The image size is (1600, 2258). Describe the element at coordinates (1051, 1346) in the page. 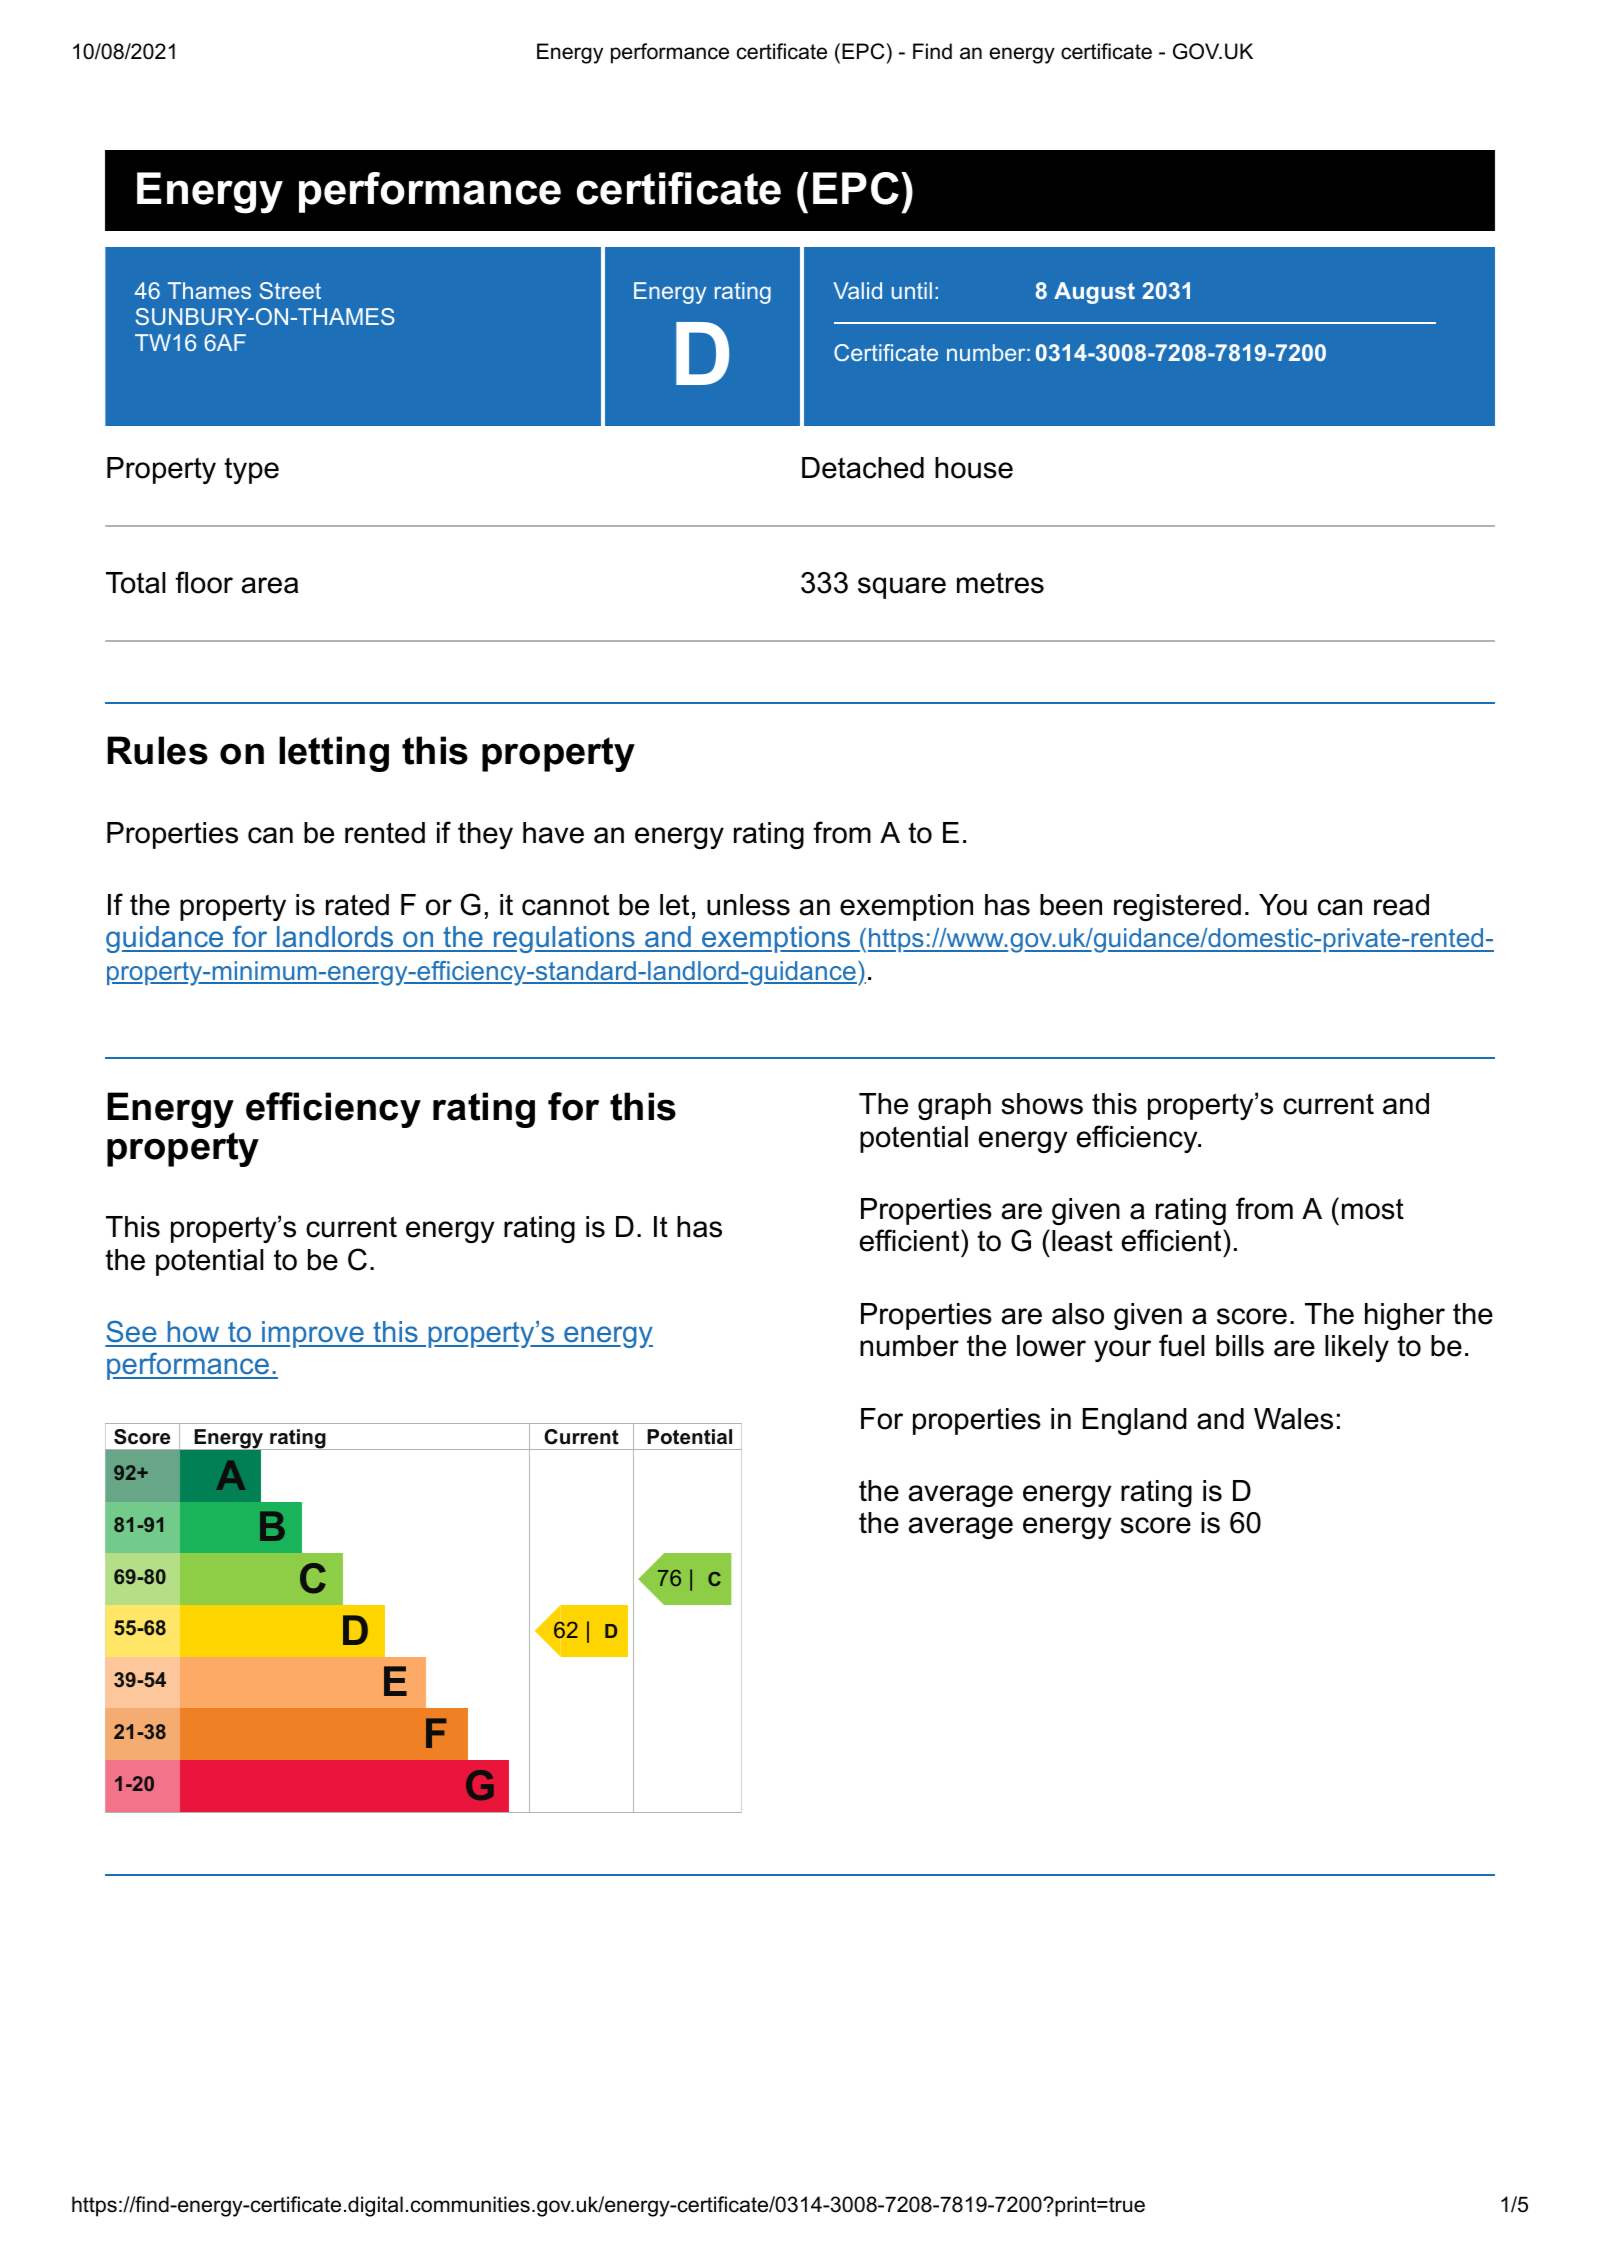

I see `lower` at that location.
